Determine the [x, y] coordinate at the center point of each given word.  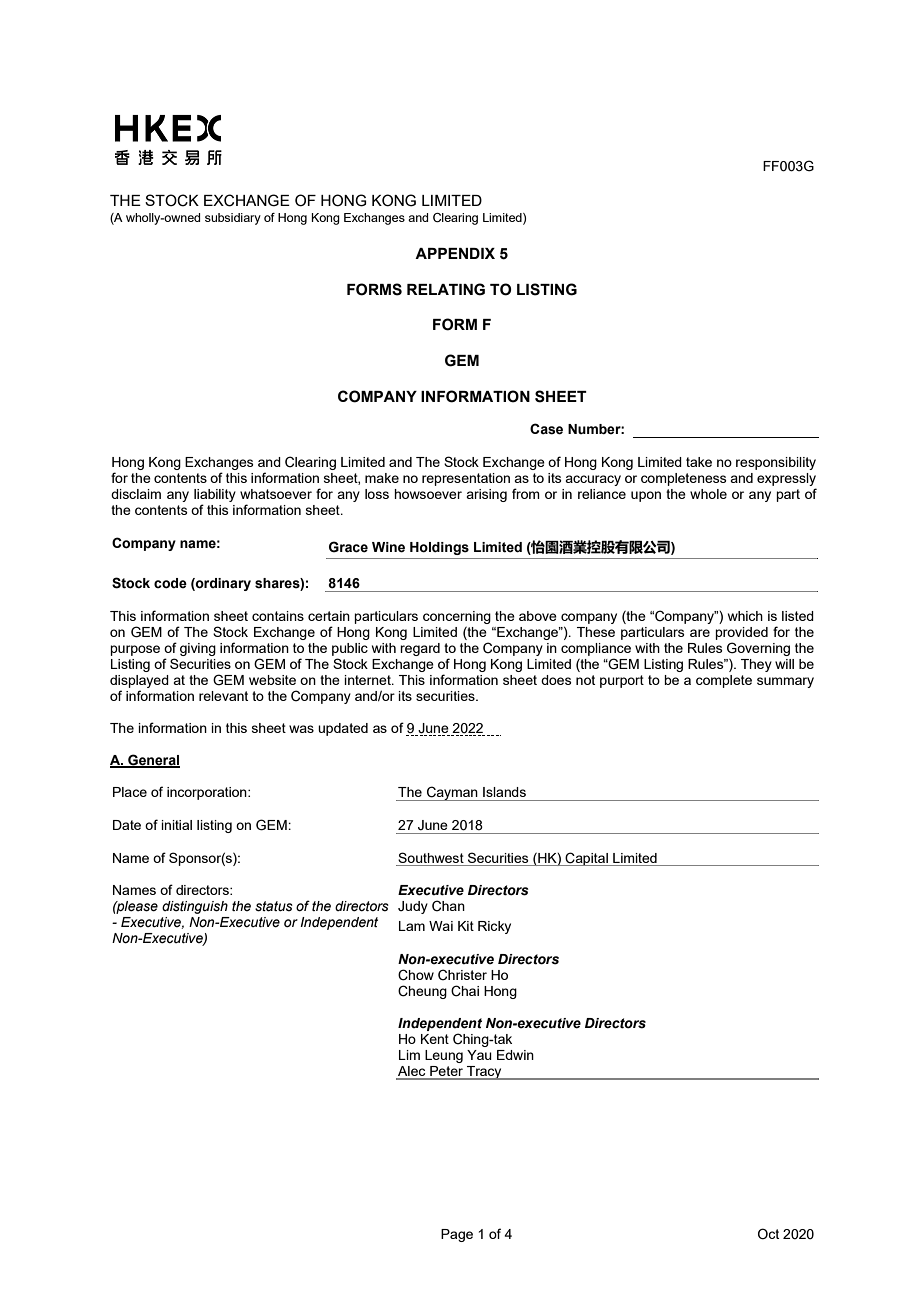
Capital [587, 859]
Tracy [484, 1073]
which [745, 616]
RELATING [446, 289]
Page [457, 1235]
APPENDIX [455, 253]
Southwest [431, 857]
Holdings [439, 548]
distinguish [195, 907]
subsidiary [233, 219]
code [170, 583]
